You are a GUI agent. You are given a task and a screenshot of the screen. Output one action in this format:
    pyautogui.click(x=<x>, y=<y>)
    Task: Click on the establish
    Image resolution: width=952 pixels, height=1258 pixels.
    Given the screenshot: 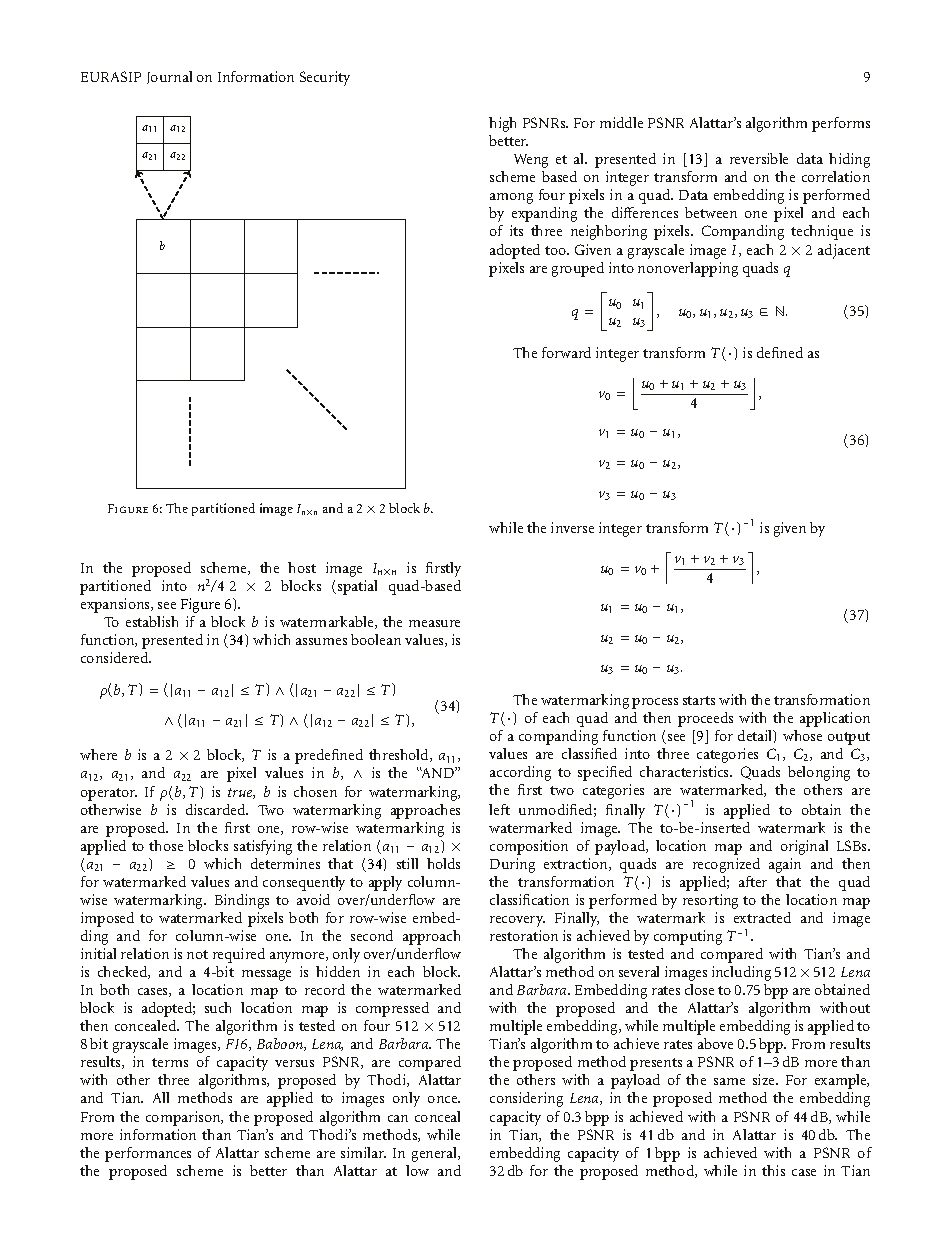 What is the action you would take?
    pyautogui.click(x=152, y=621)
